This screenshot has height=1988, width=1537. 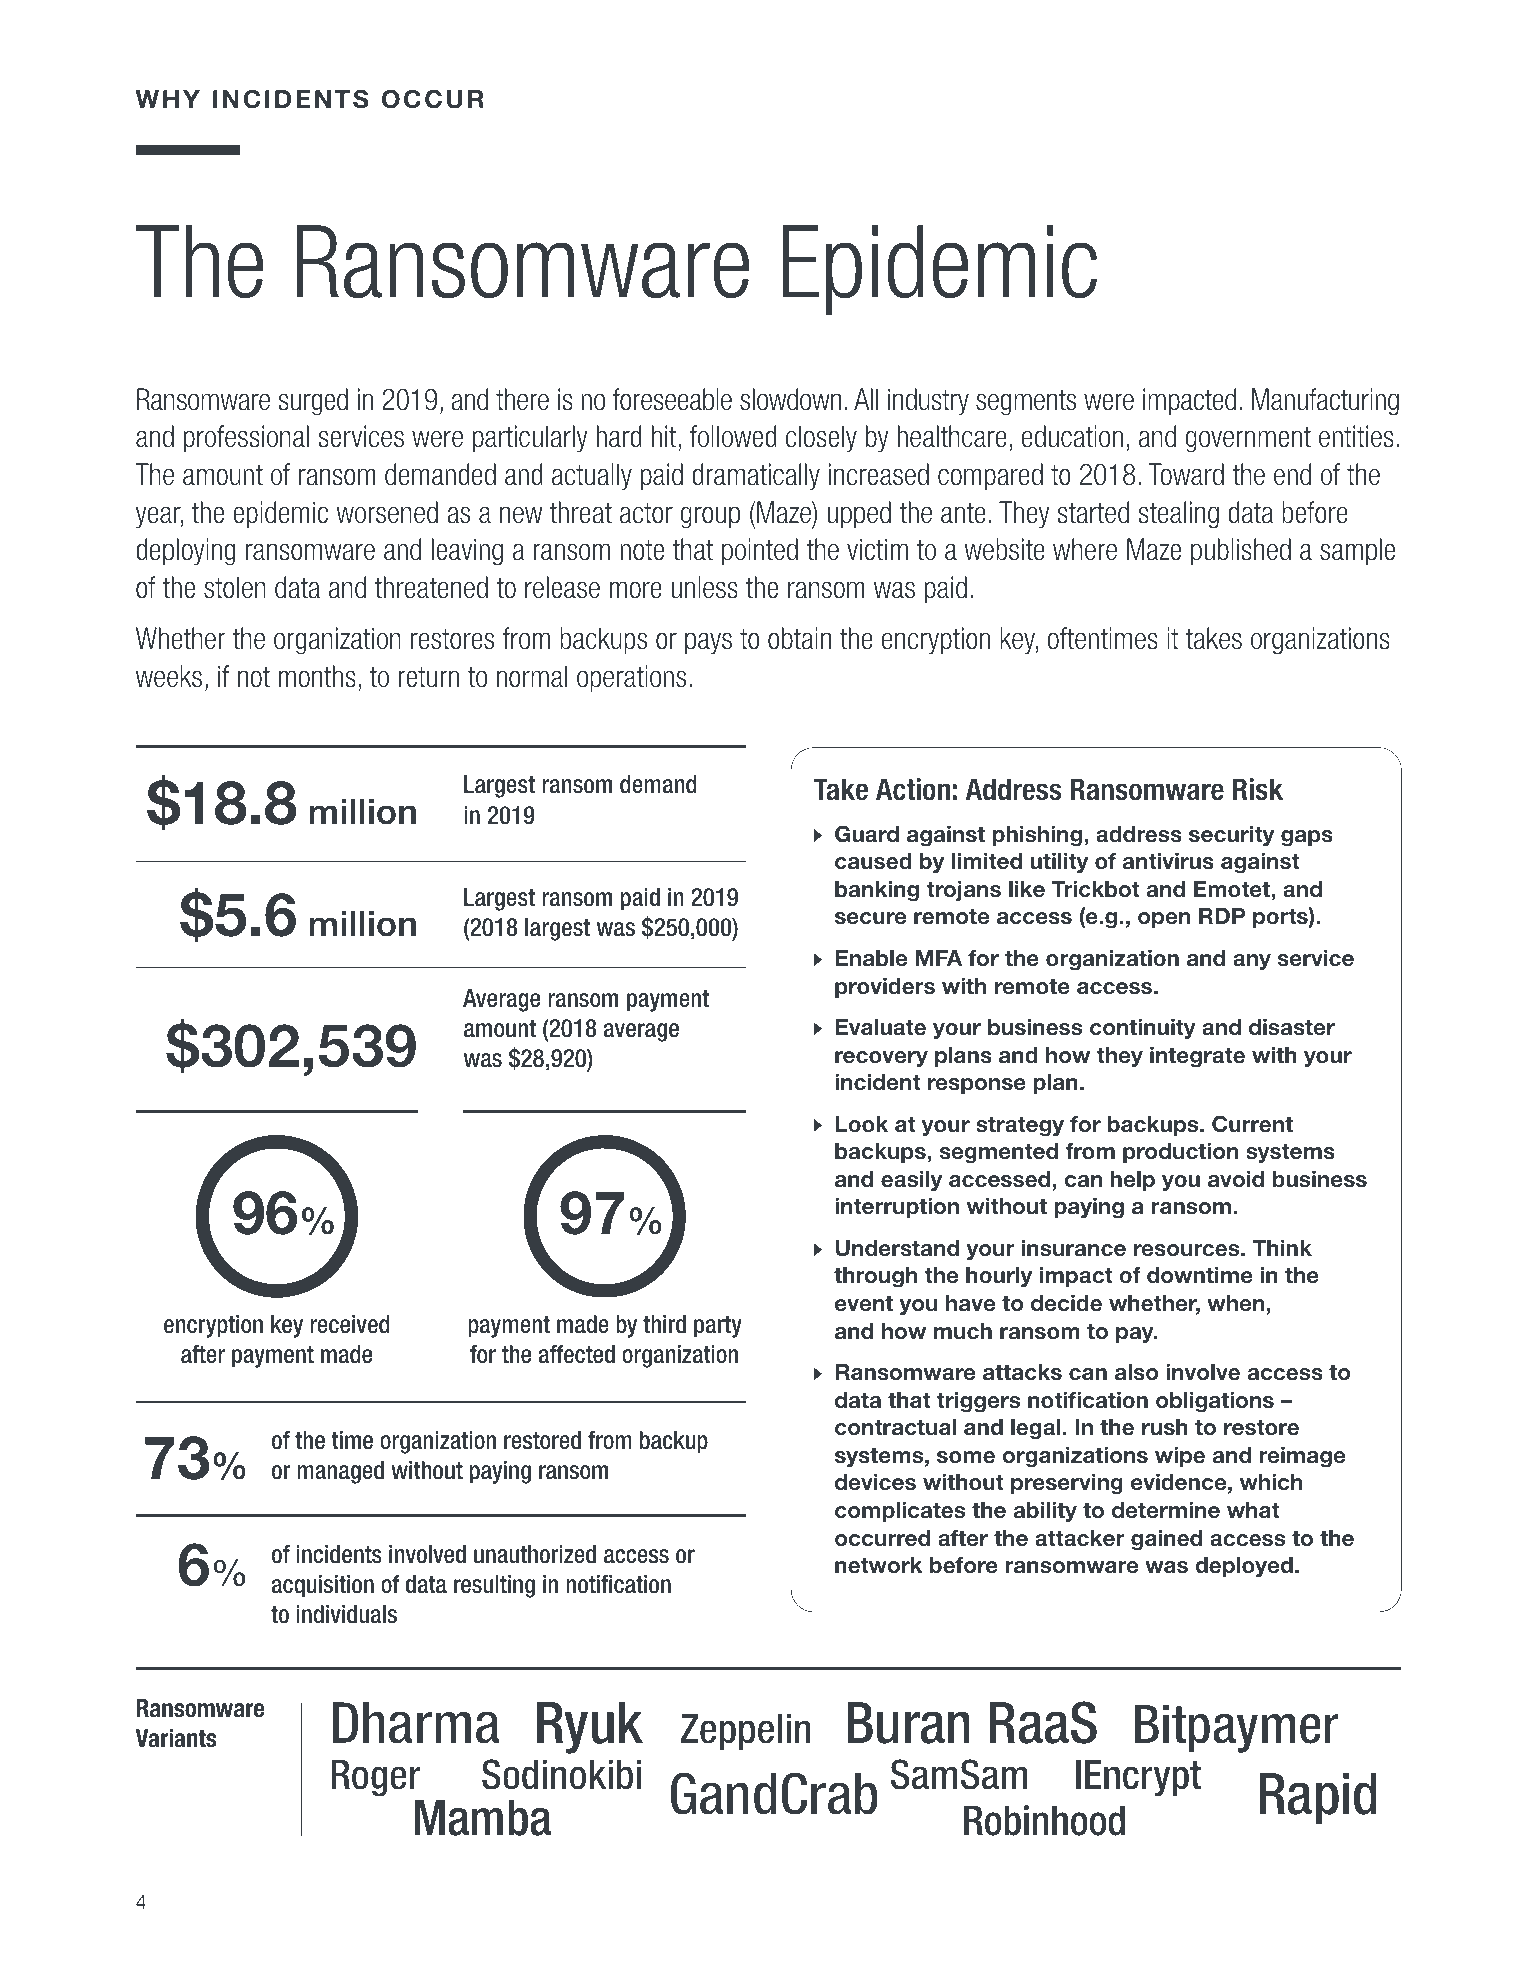 What do you see at coordinates (875, 1277) in the screenshot?
I see `through` at bounding box center [875, 1277].
